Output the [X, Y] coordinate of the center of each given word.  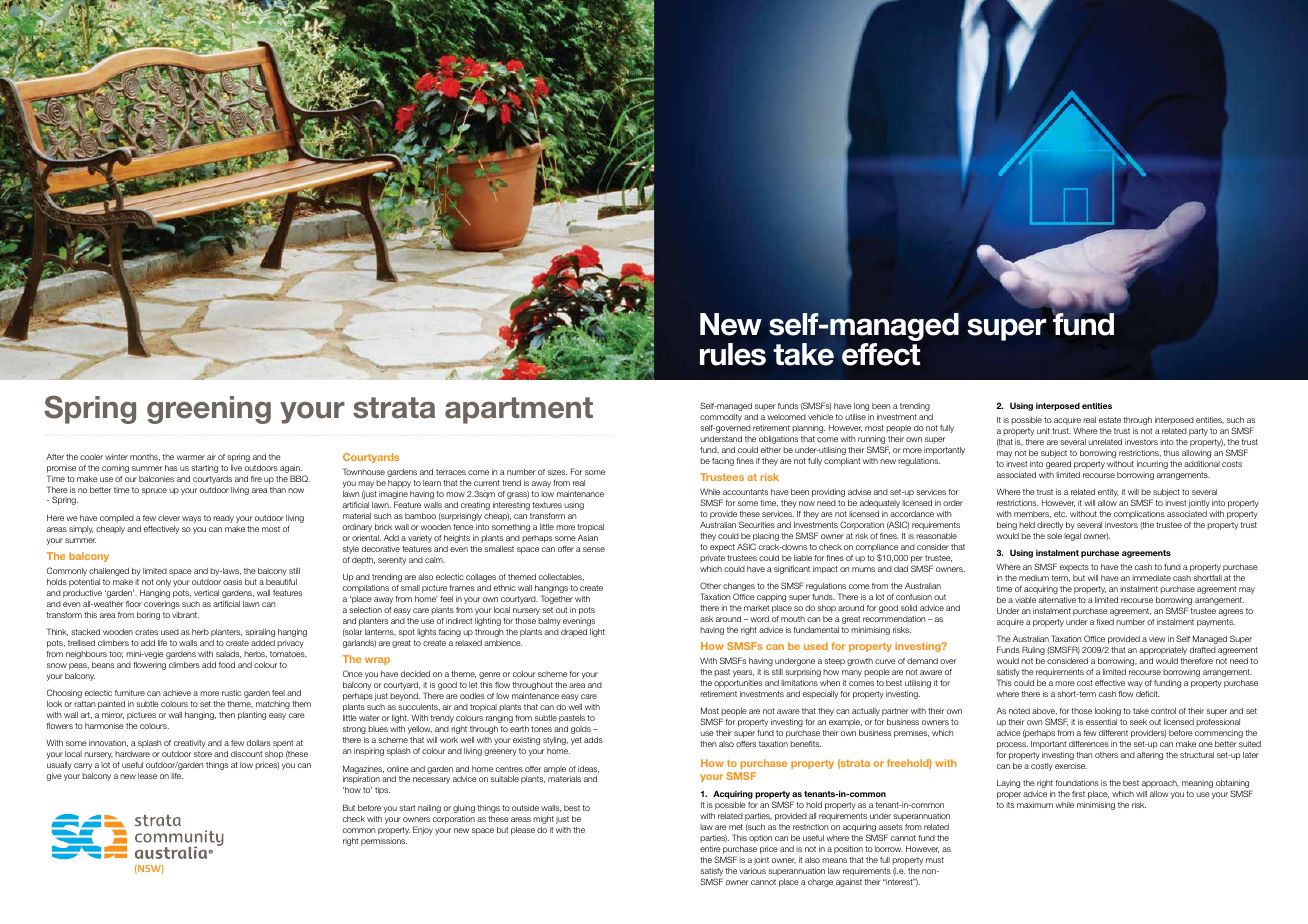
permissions [384, 842]
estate [1110, 420]
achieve [177, 693]
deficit [1148, 694]
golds [581, 730]
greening [209, 410]
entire [710, 849]
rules [733, 354]
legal [1072, 537]
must [935, 860]
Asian [588, 537]
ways [191, 519]
